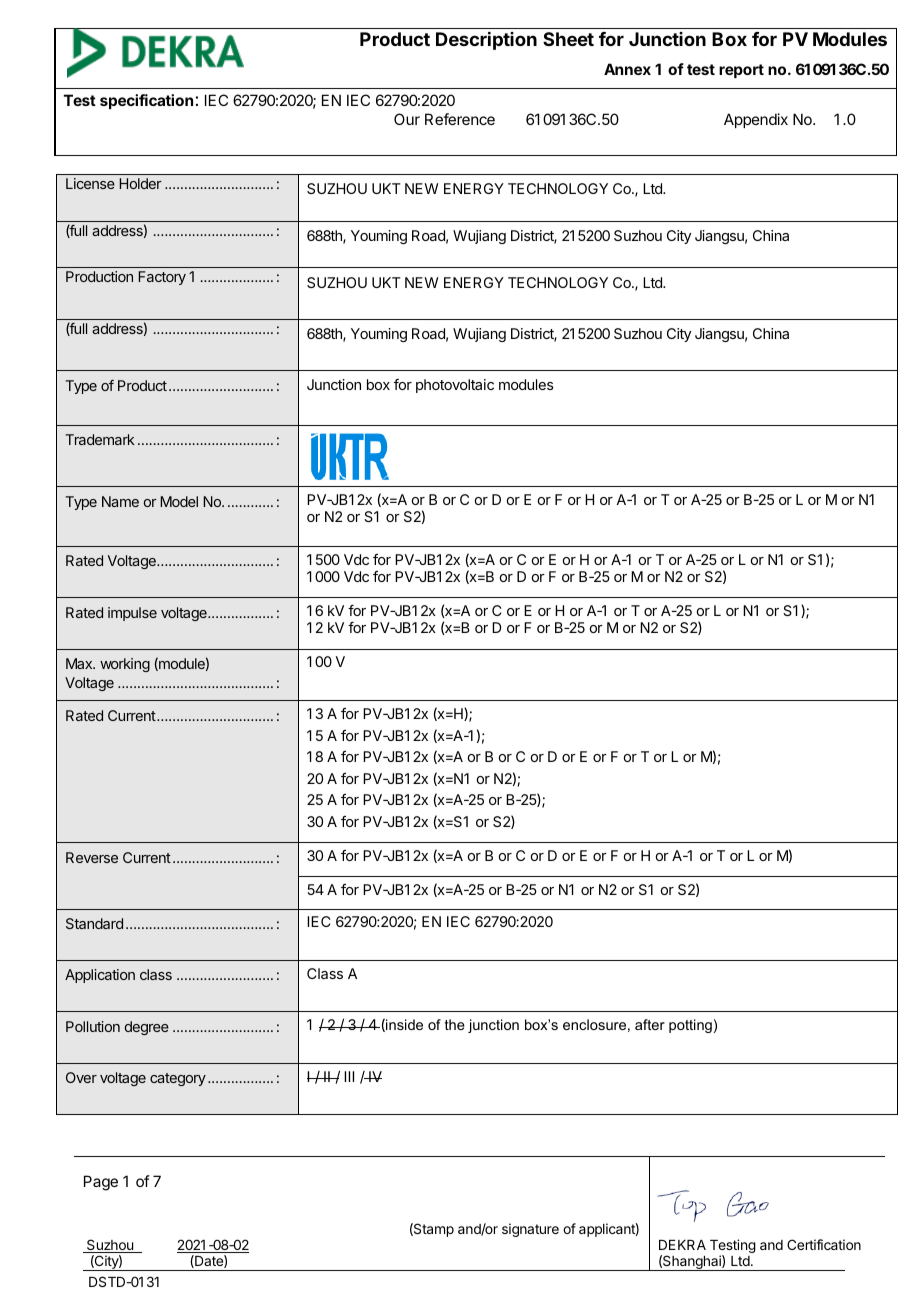 This screenshot has height=1308, width=924. What do you see at coordinates (140, 183) in the screenshot?
I see `Holder` at bounding box center [140, 183].
